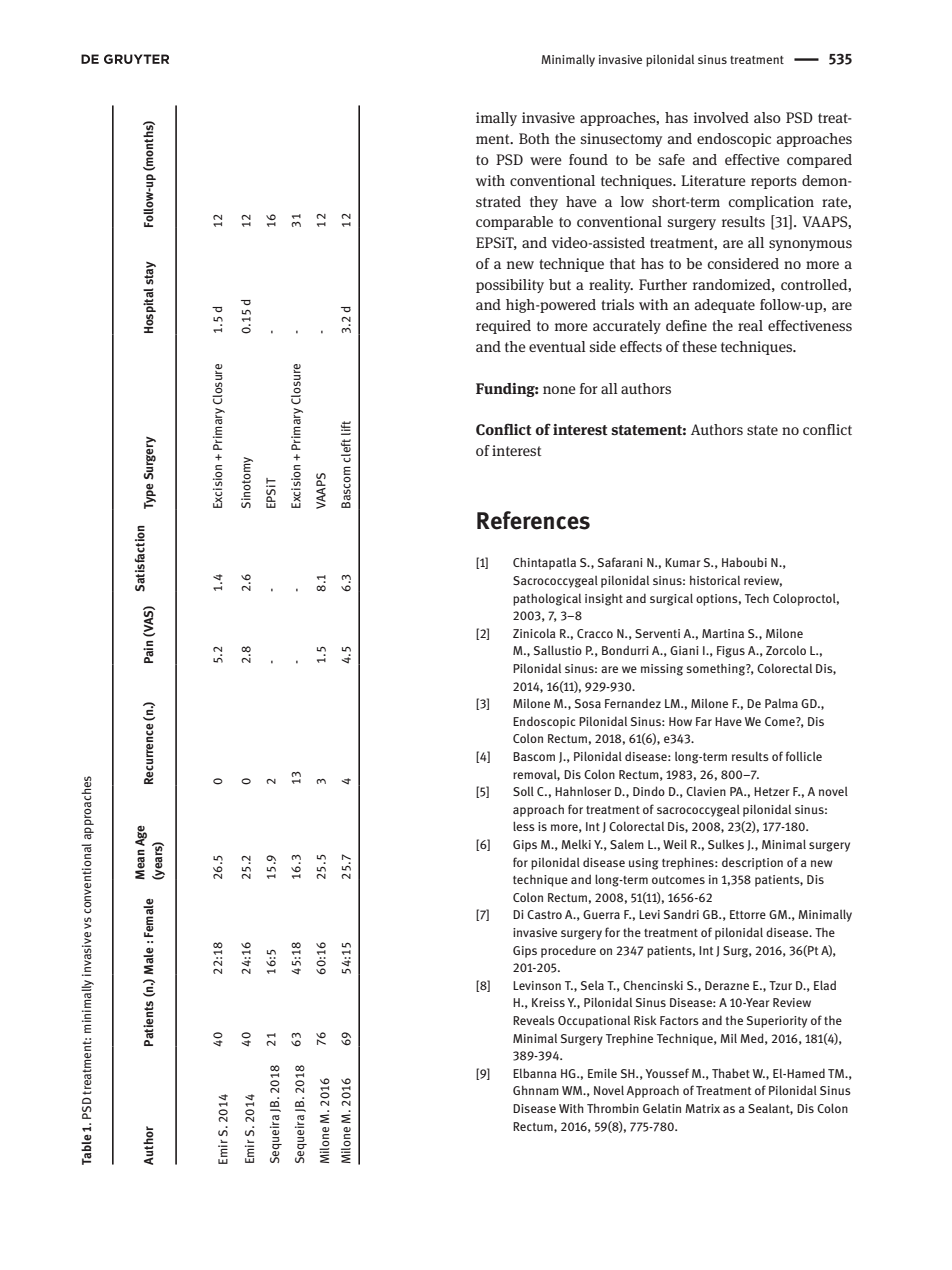 The width and height of the screenshot is (952, 1270). I want to click on Both, so click(534, 138).
